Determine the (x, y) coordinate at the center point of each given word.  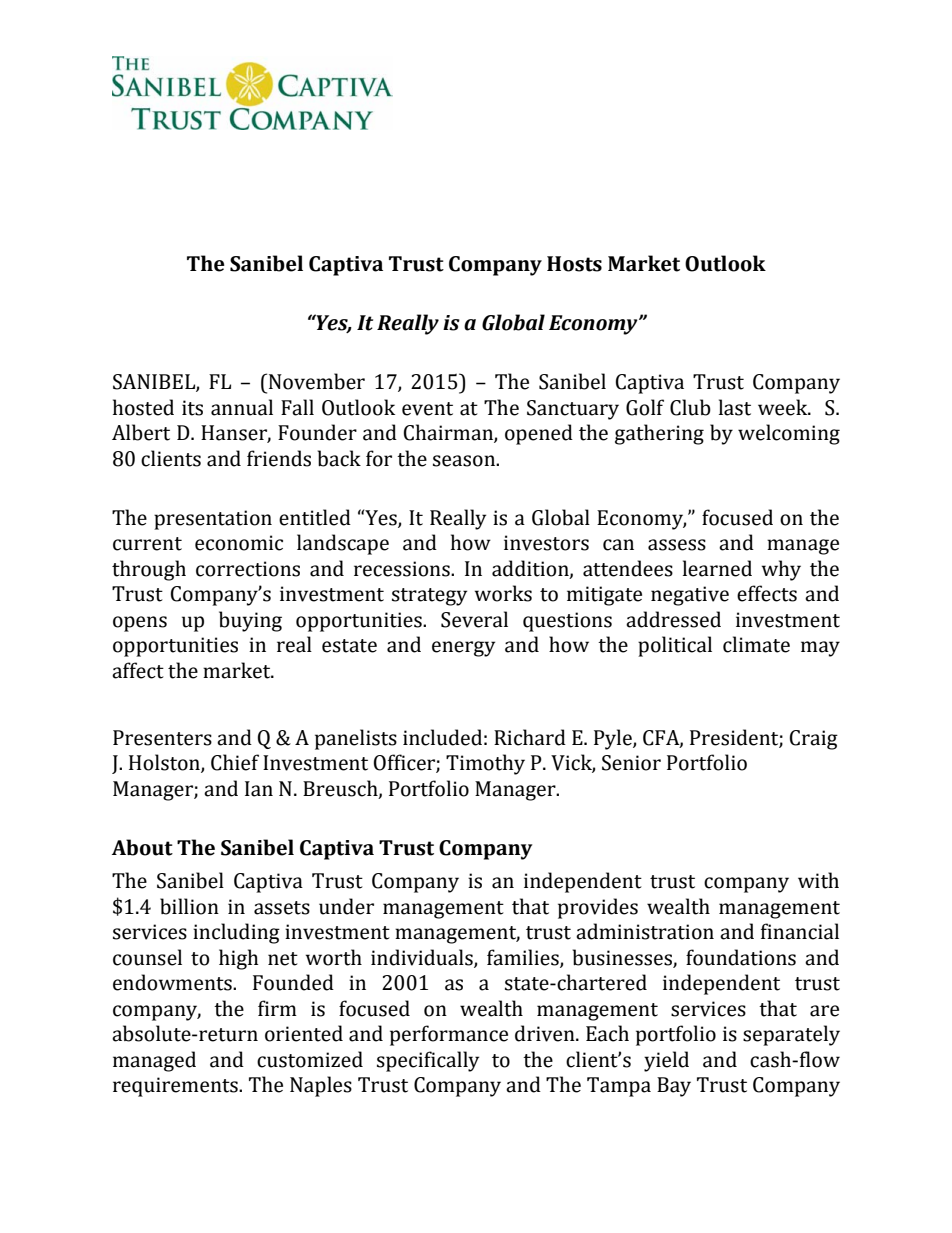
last (735, 407)
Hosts (574, 264)
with (818, 880)
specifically (428, 1061)
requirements (176, 1087)
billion (189, 906)
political (675, 646)
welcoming (789, 434)
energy (463, 649)
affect (138, 670)
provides (598, 908)
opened (539, 434)
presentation (213, 520)
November (315, 381)
